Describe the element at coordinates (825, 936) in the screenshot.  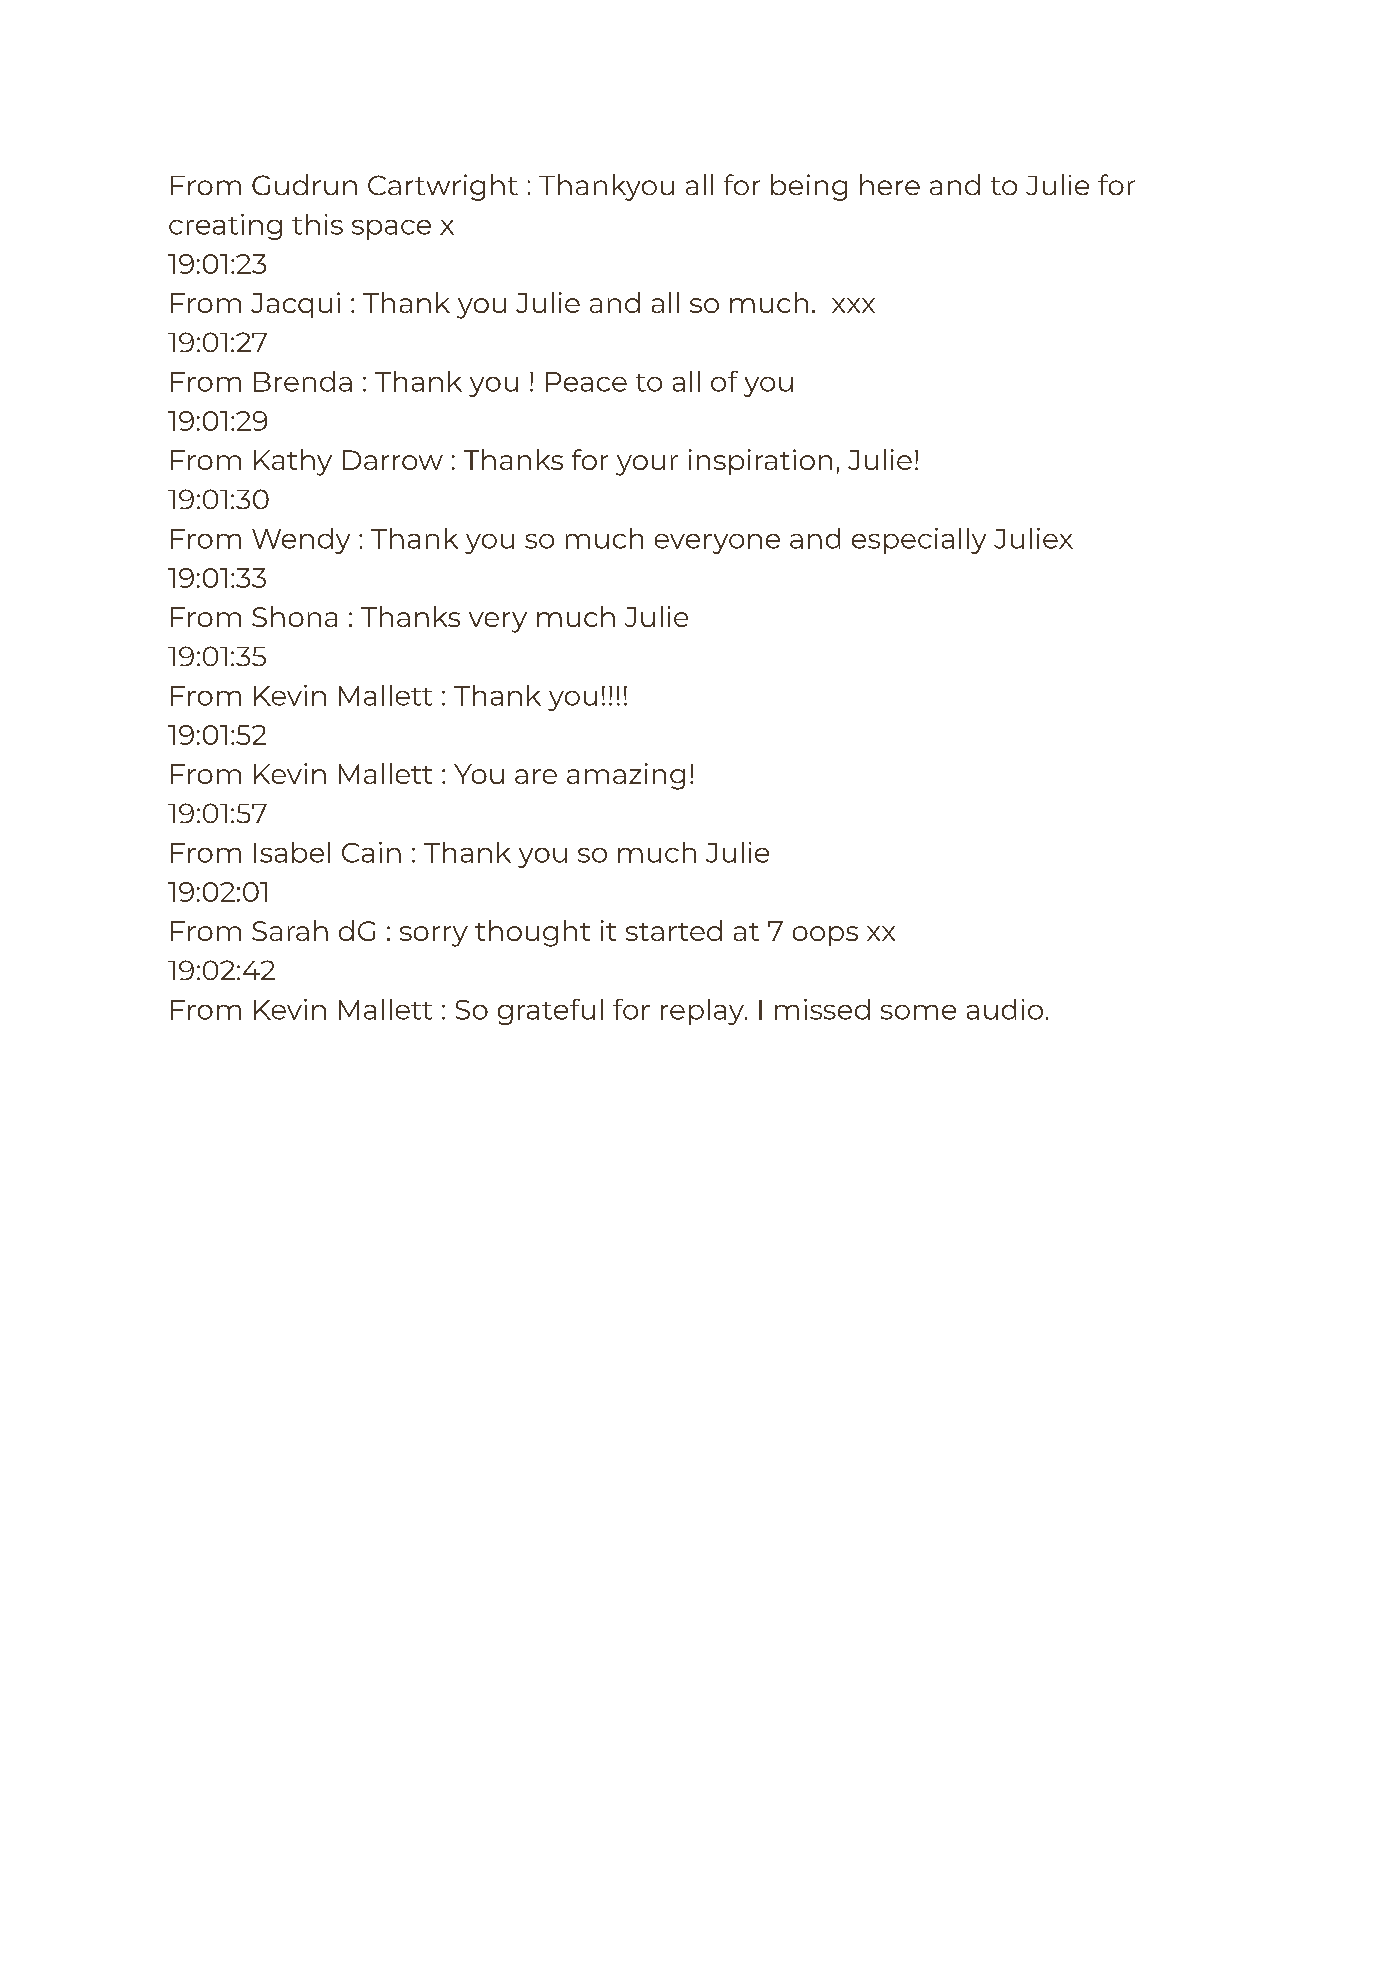
I see `oops` at that location.
